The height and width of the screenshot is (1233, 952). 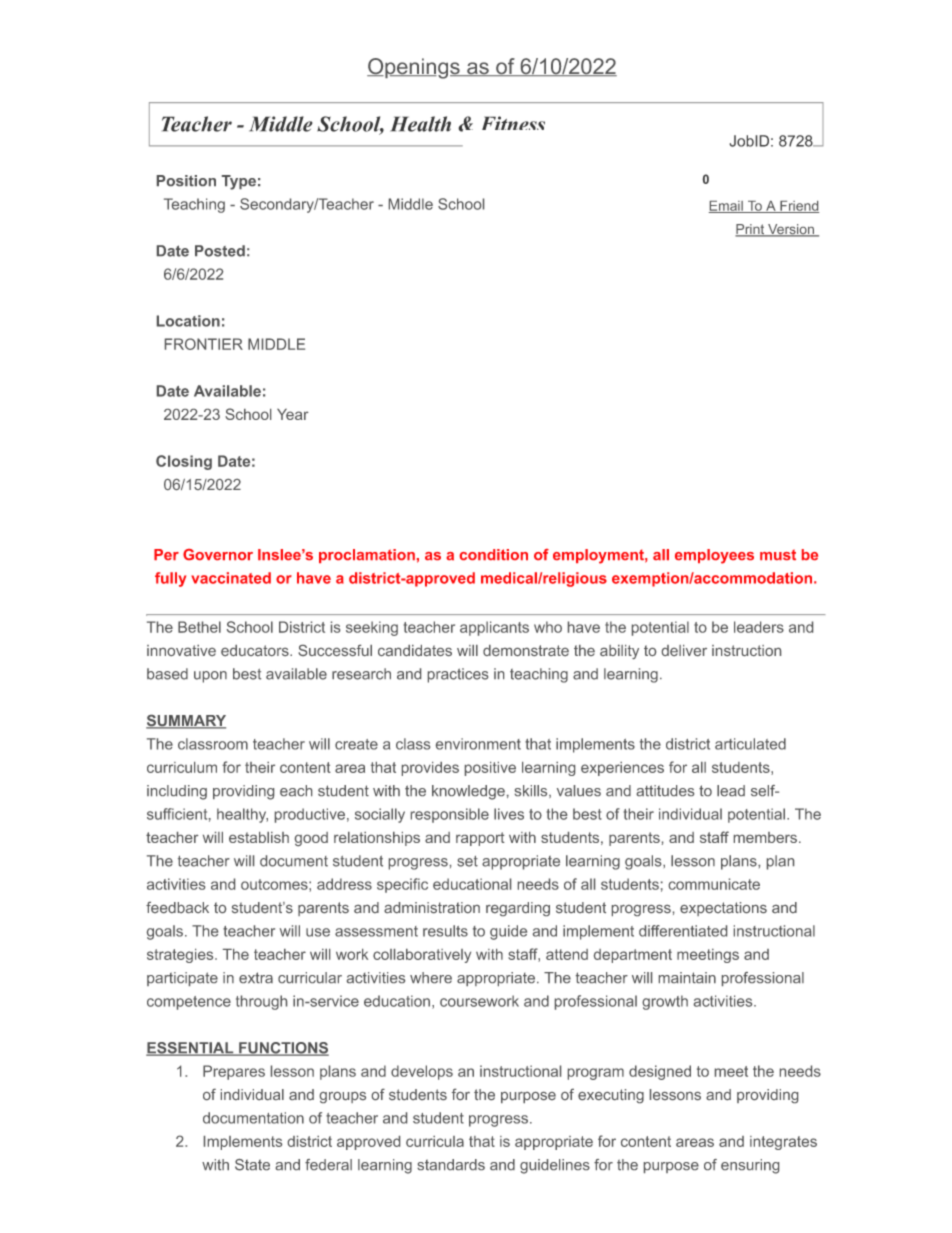 I want to click on Email, so click(x=727, y=207).
